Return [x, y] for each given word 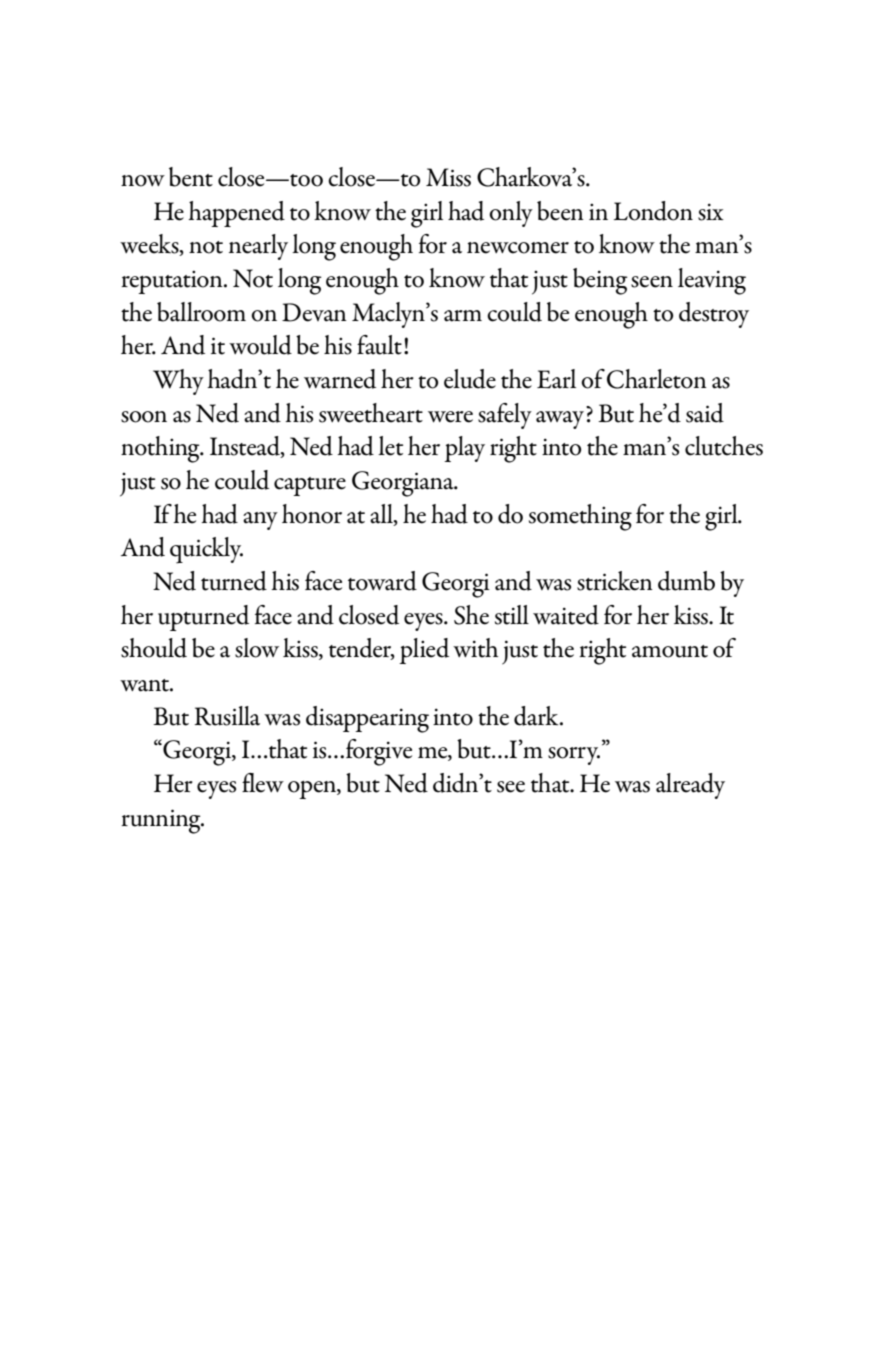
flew [263, 783]
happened [236, 214]
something [580, 517]
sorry [574, 756]
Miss [448, 177]
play [464, 449]
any [260, 521]
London [653, 211]
